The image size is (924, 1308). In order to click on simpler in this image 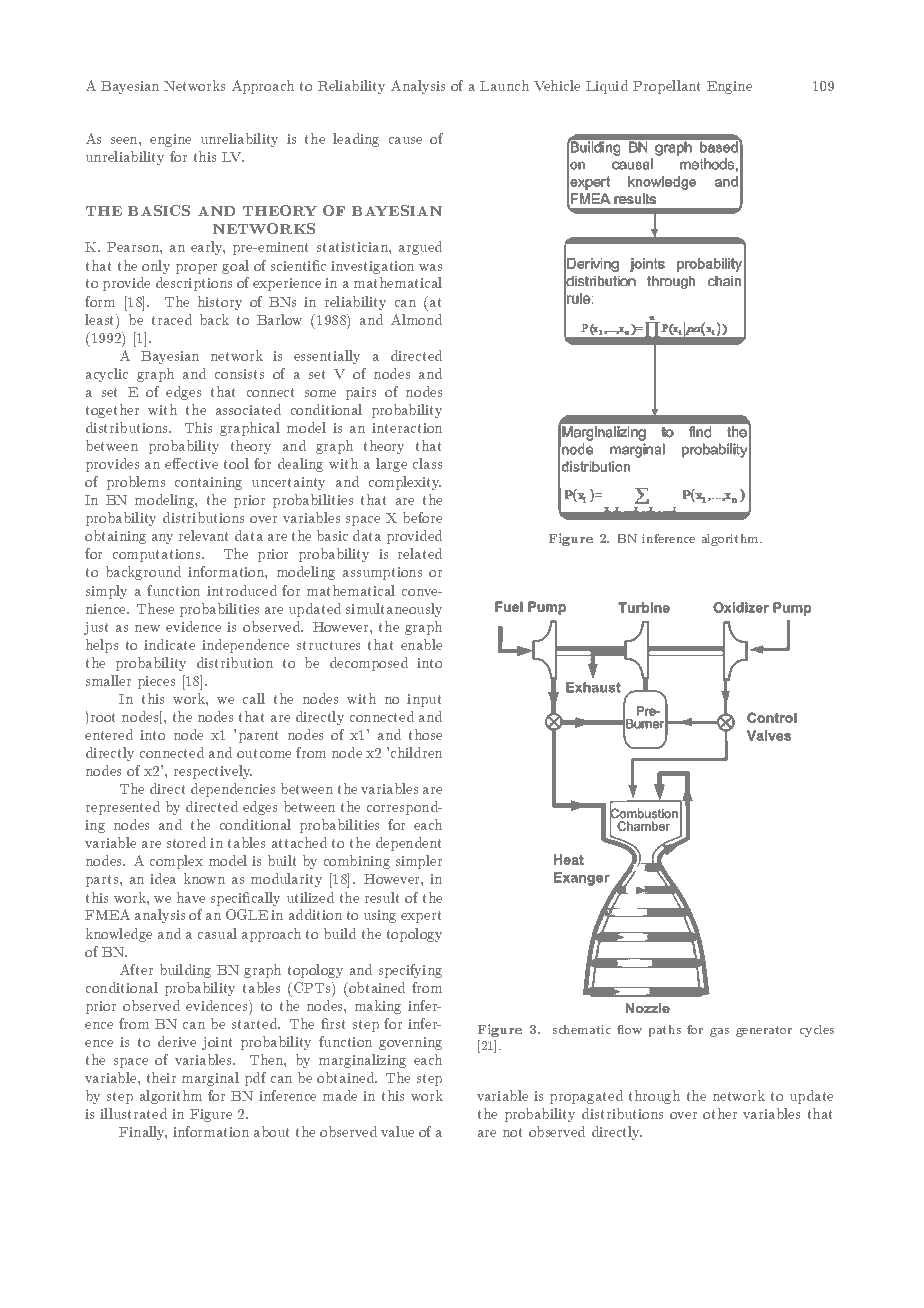, I will do `click(419, 862)`.
